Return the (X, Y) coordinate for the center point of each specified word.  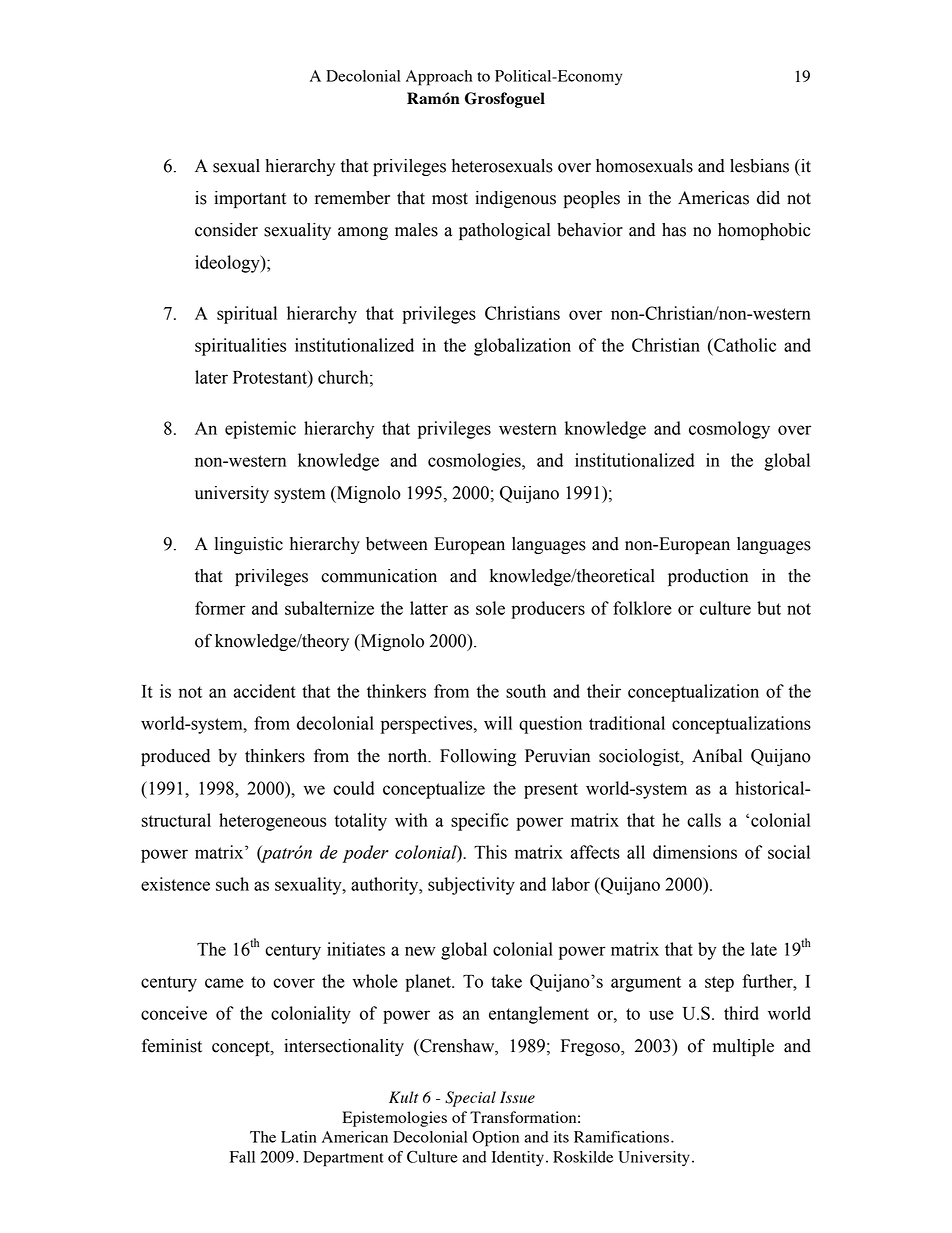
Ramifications (621, 1137)
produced (175, 757)
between (397, 544)
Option (495, 1139)
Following (478, 757)
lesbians (759, 166)
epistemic (260, 430)
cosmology (729, 430)
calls (704, 820)
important (250, 199)
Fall (242, 1157)
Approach (439, 78)
